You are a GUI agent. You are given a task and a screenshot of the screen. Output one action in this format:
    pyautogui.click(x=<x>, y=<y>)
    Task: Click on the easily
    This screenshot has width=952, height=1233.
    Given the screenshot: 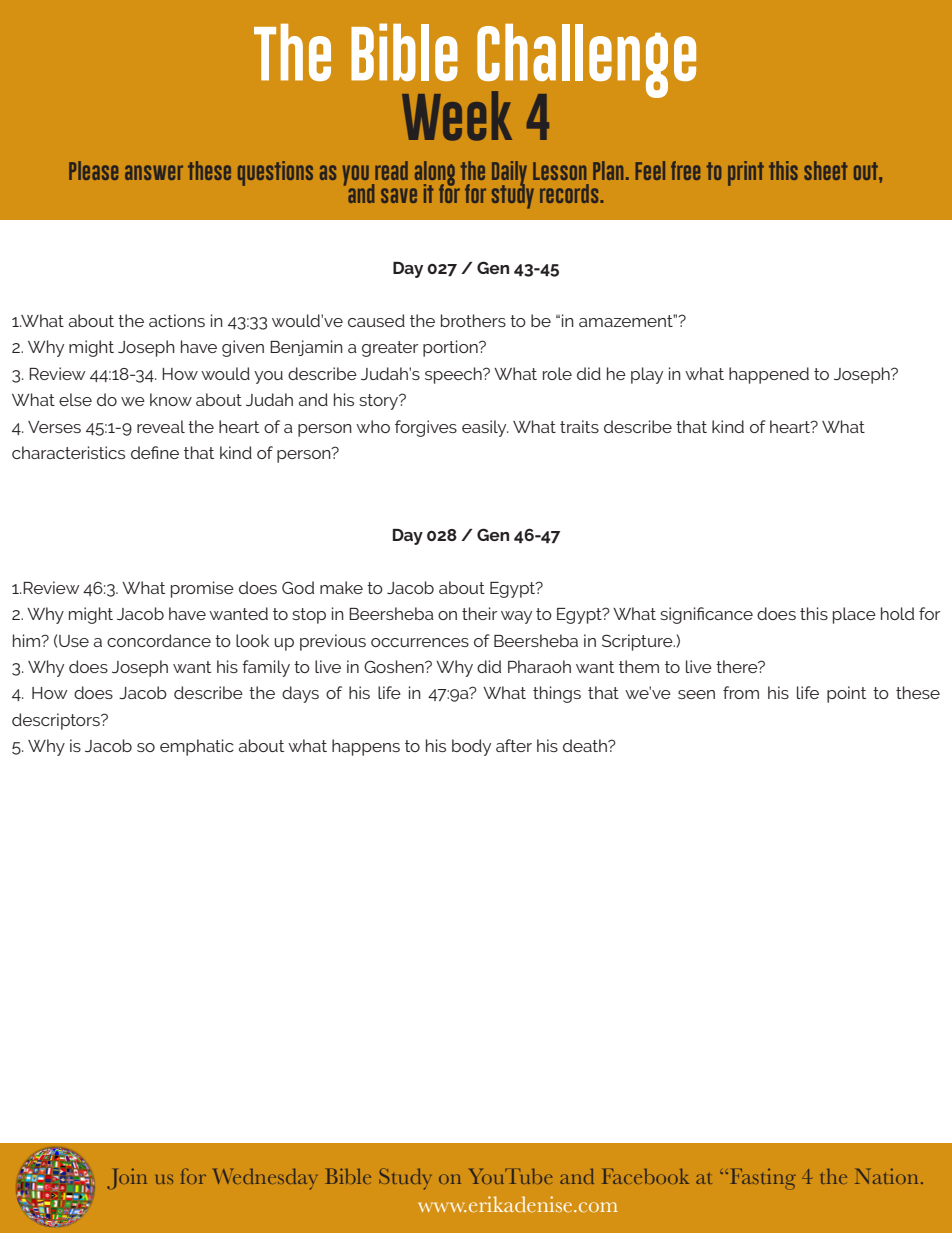 What is the action you would take?
    pyautogui.click(x=485, y=428)
